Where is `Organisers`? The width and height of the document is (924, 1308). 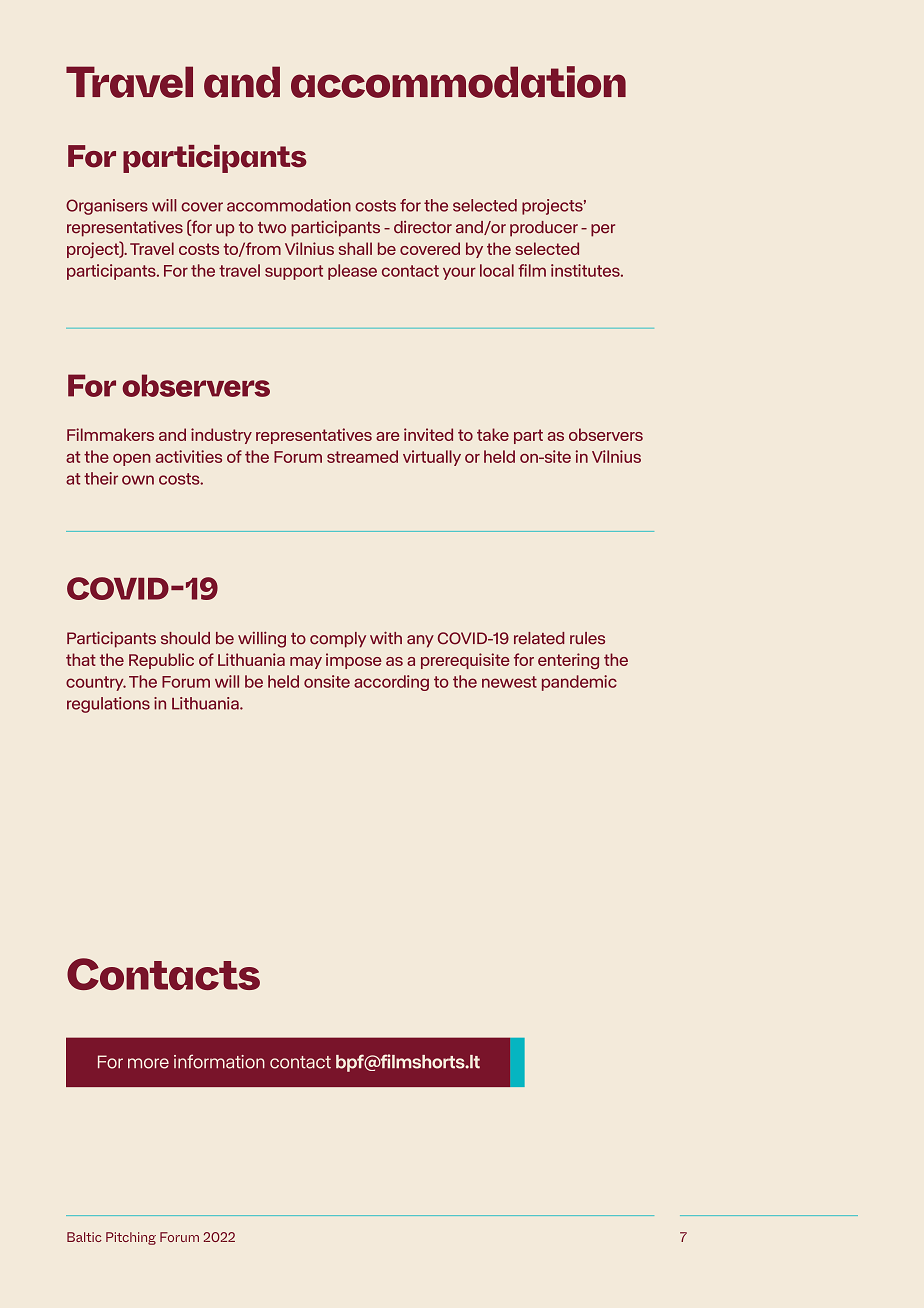 Organisers is located at coordinates (107, 207).
